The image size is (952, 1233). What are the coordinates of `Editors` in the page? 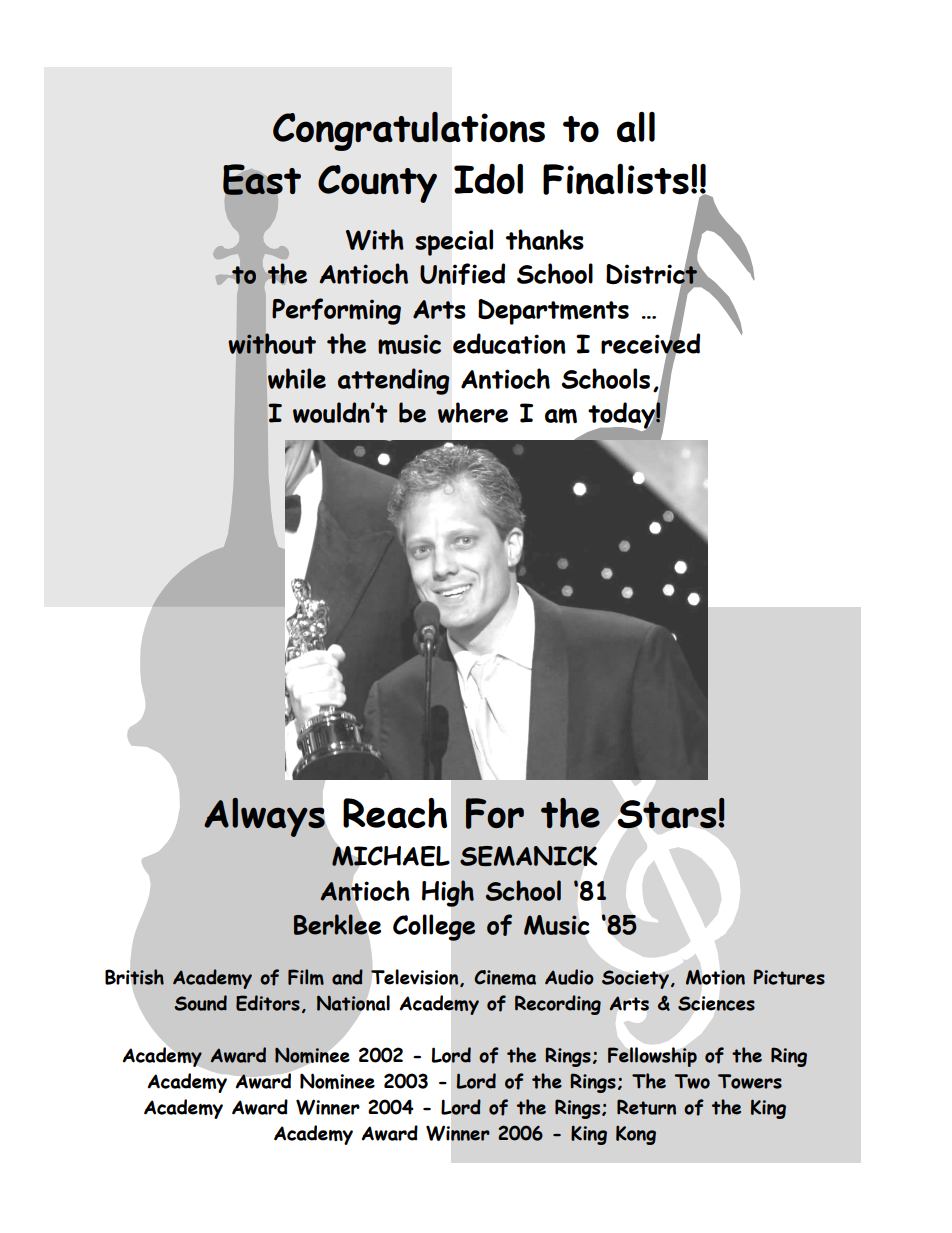 It's located at (268, 1003).
